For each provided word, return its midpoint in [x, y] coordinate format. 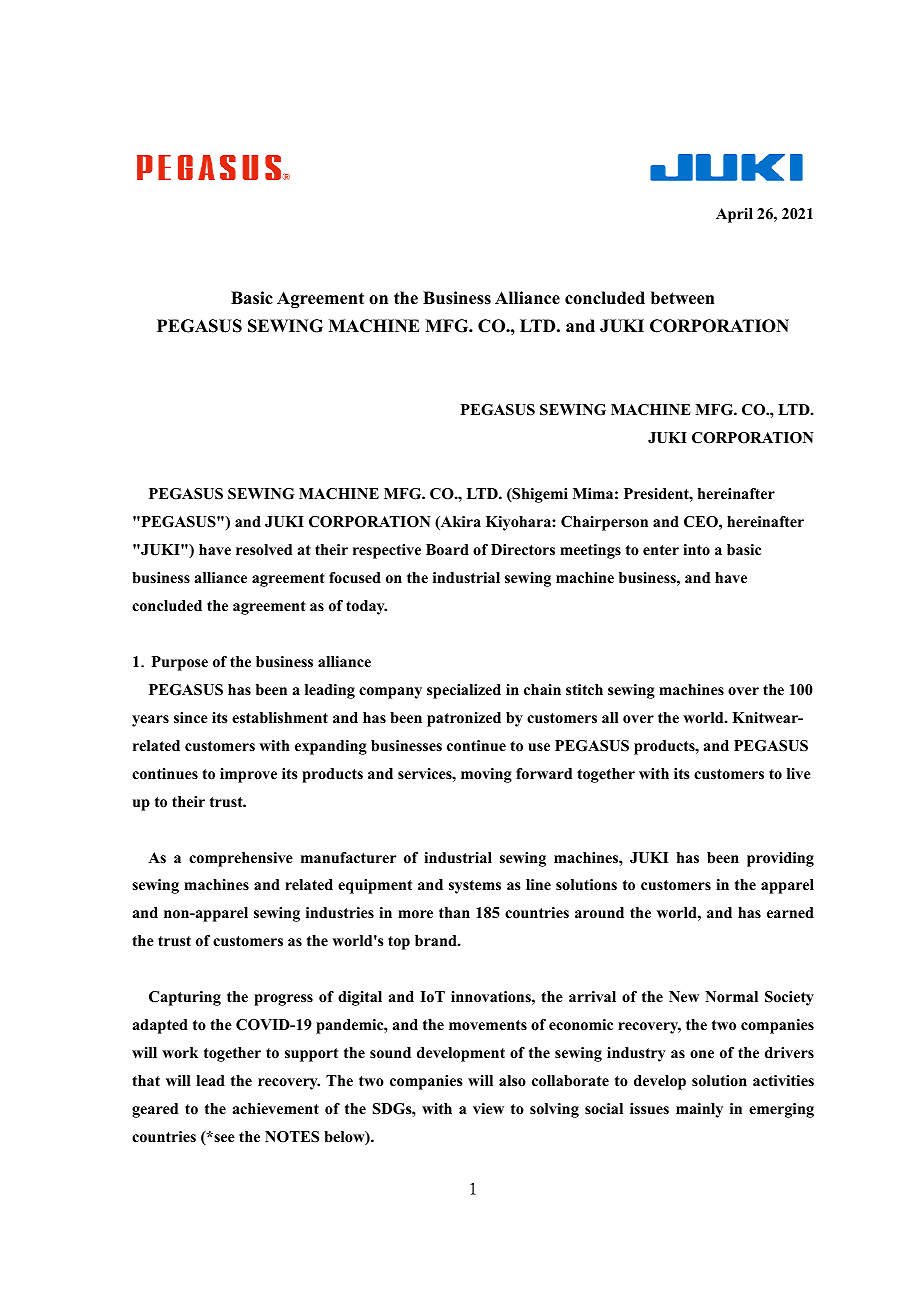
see [223, 1137]
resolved [264, 549]
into [696, 549]
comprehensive [241, 859]
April [734, 215]
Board [447, 550]
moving [486, 775]
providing [780, 859]
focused [355, 577]
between [683, 298]
